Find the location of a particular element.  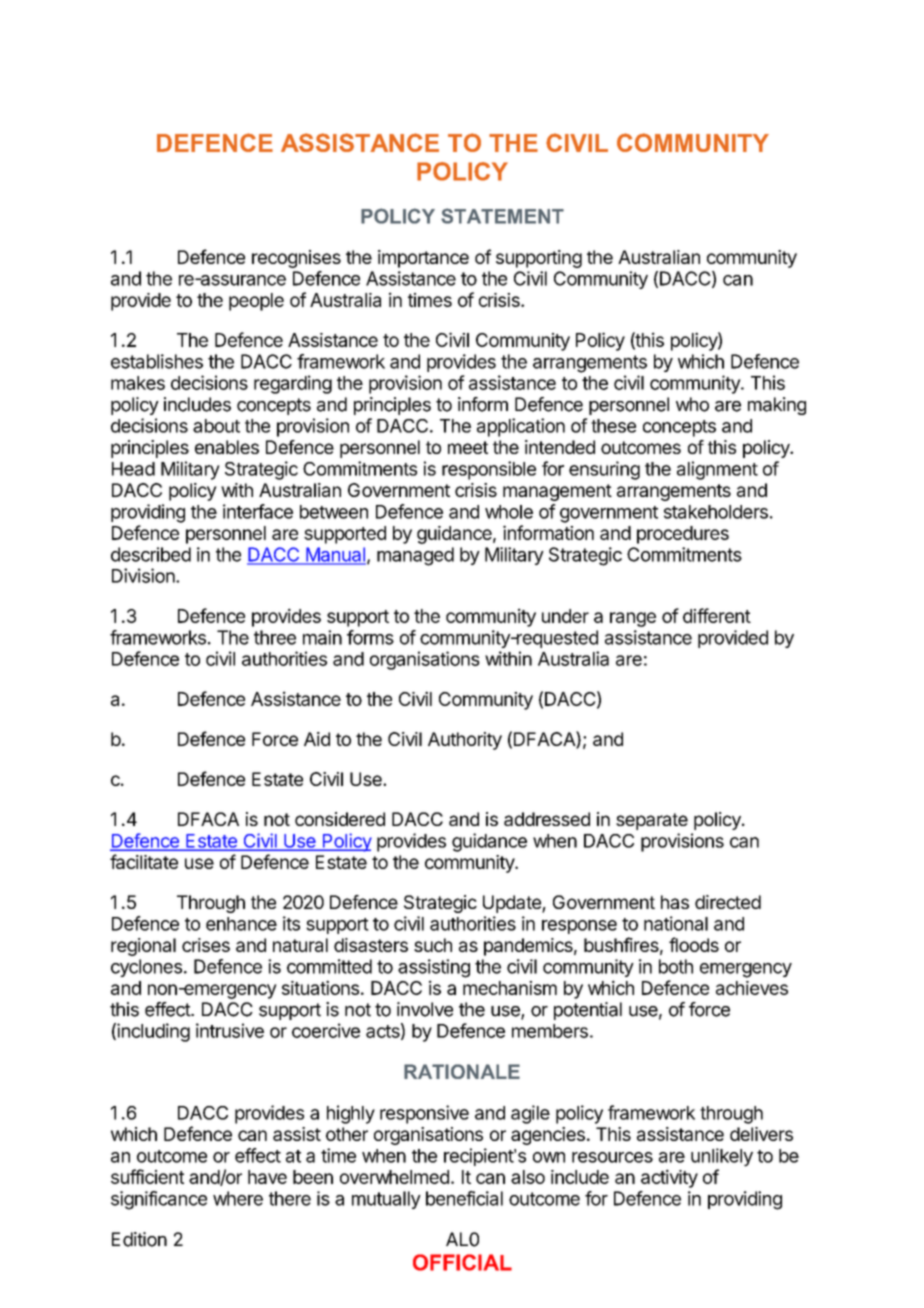

importance is located at coordinates (423, 259).
